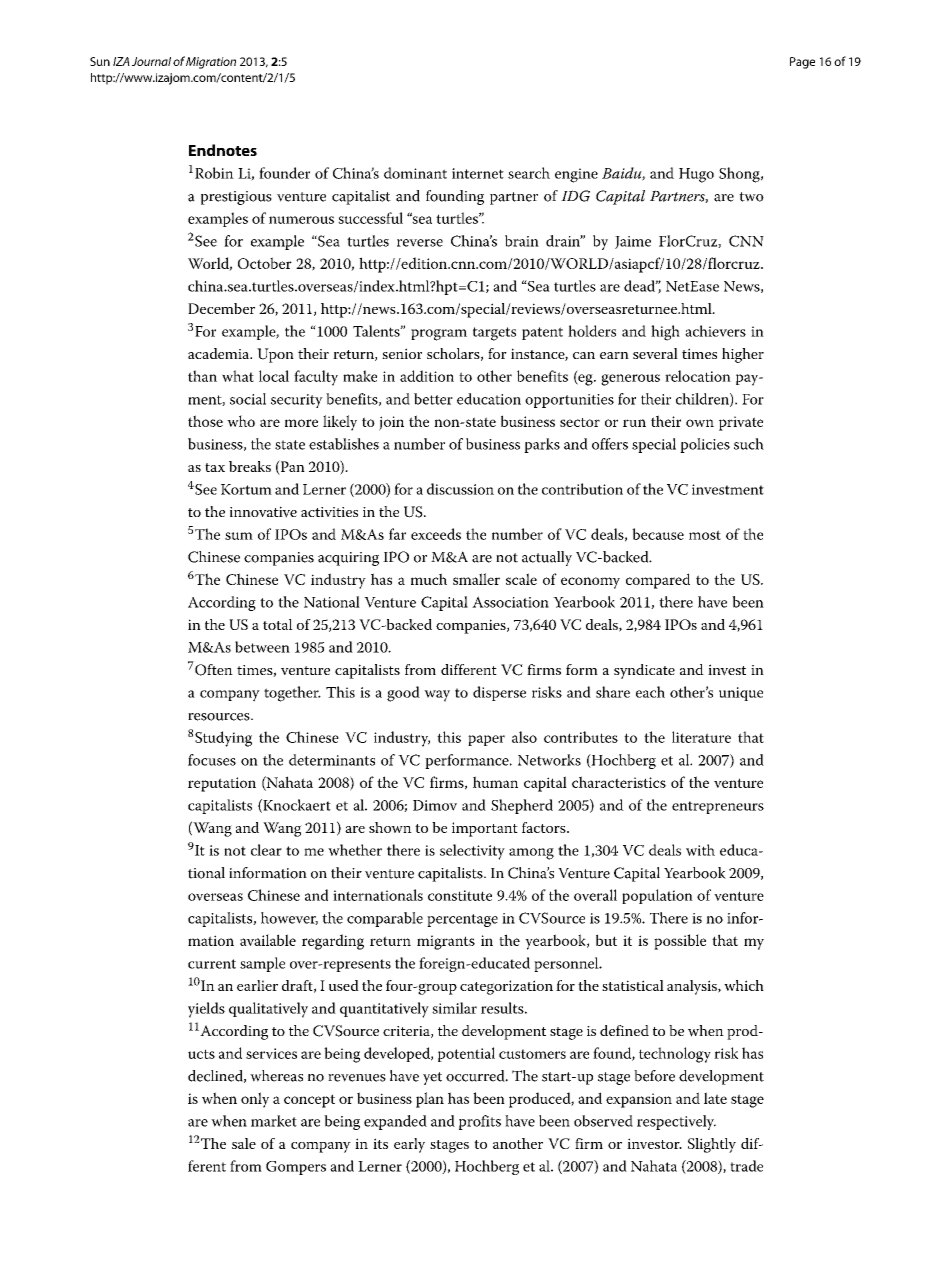  What do you see at coordinates (478, 173) in the image?
I see `internet` at bounding box center [478, 173].
